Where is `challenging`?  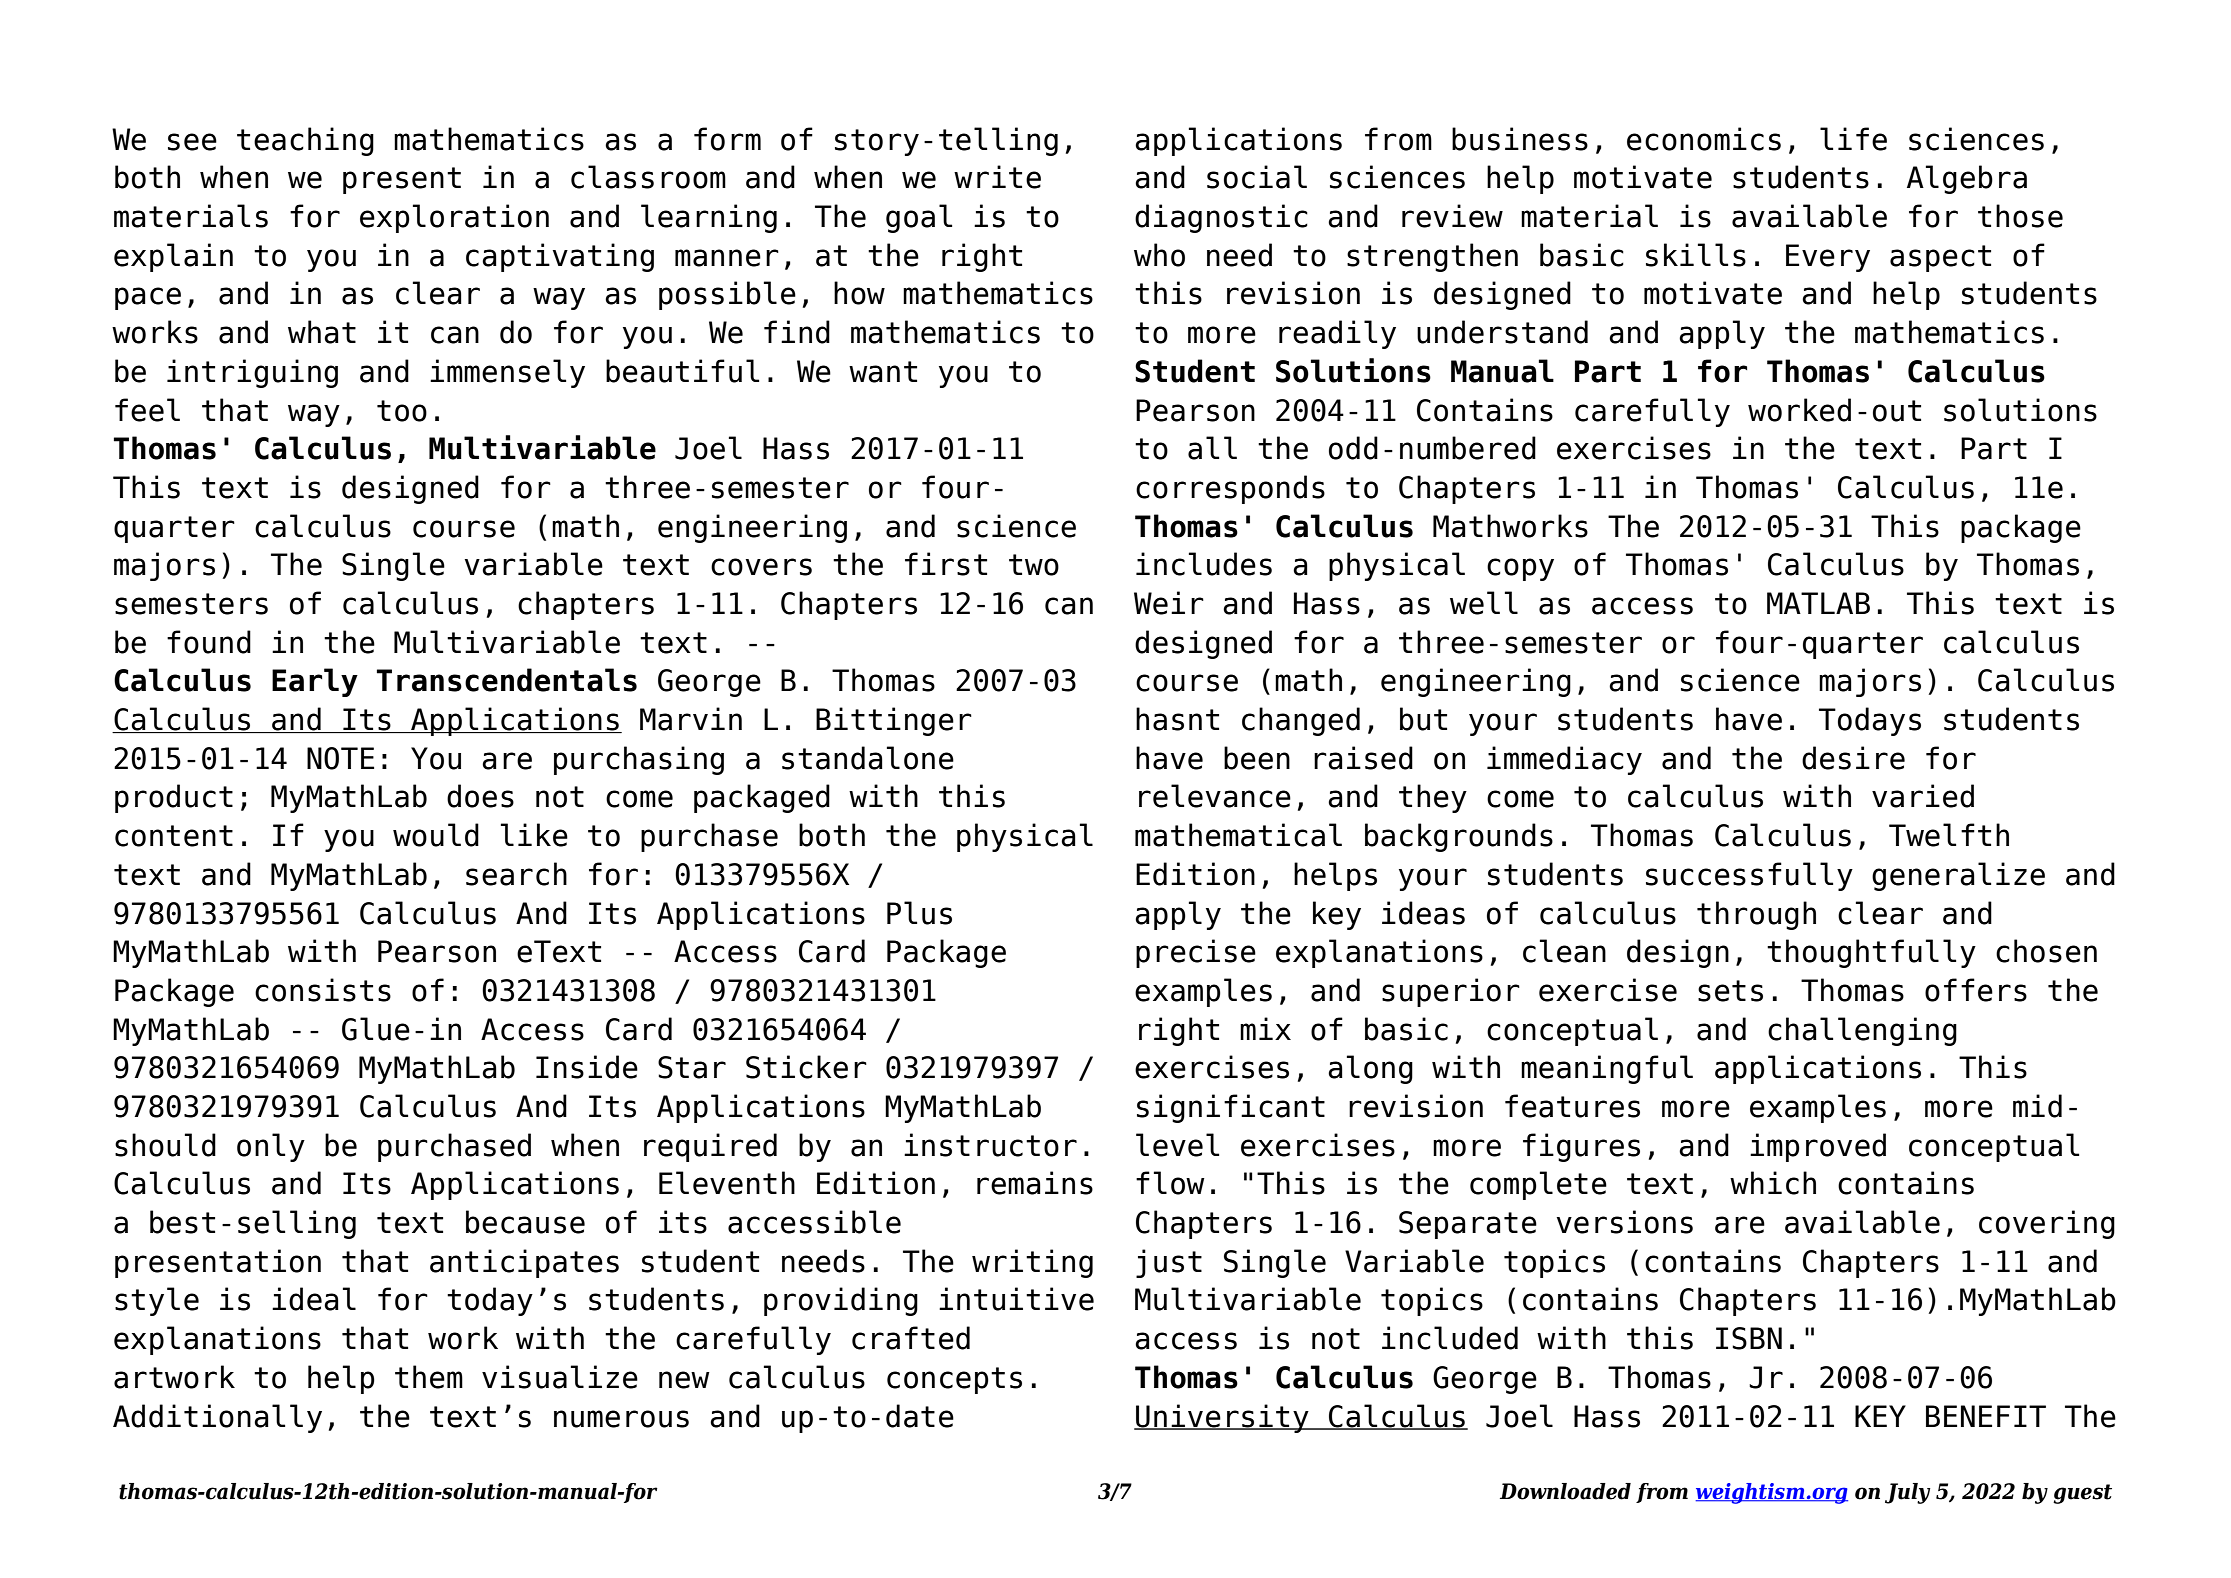
challenging is located at coordinates (1862, 1031).
